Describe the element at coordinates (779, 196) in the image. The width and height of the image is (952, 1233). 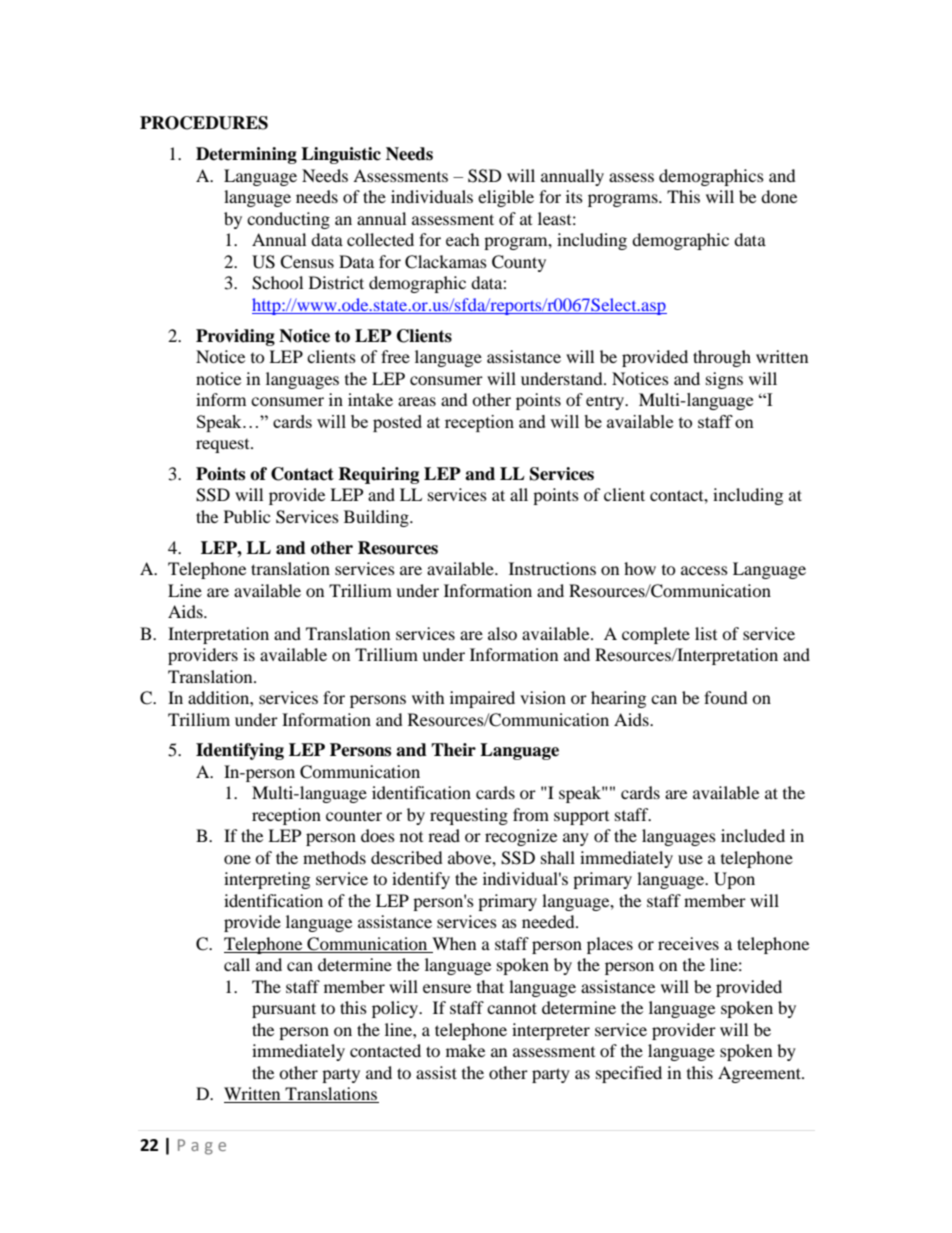
I see `done` at that location.
